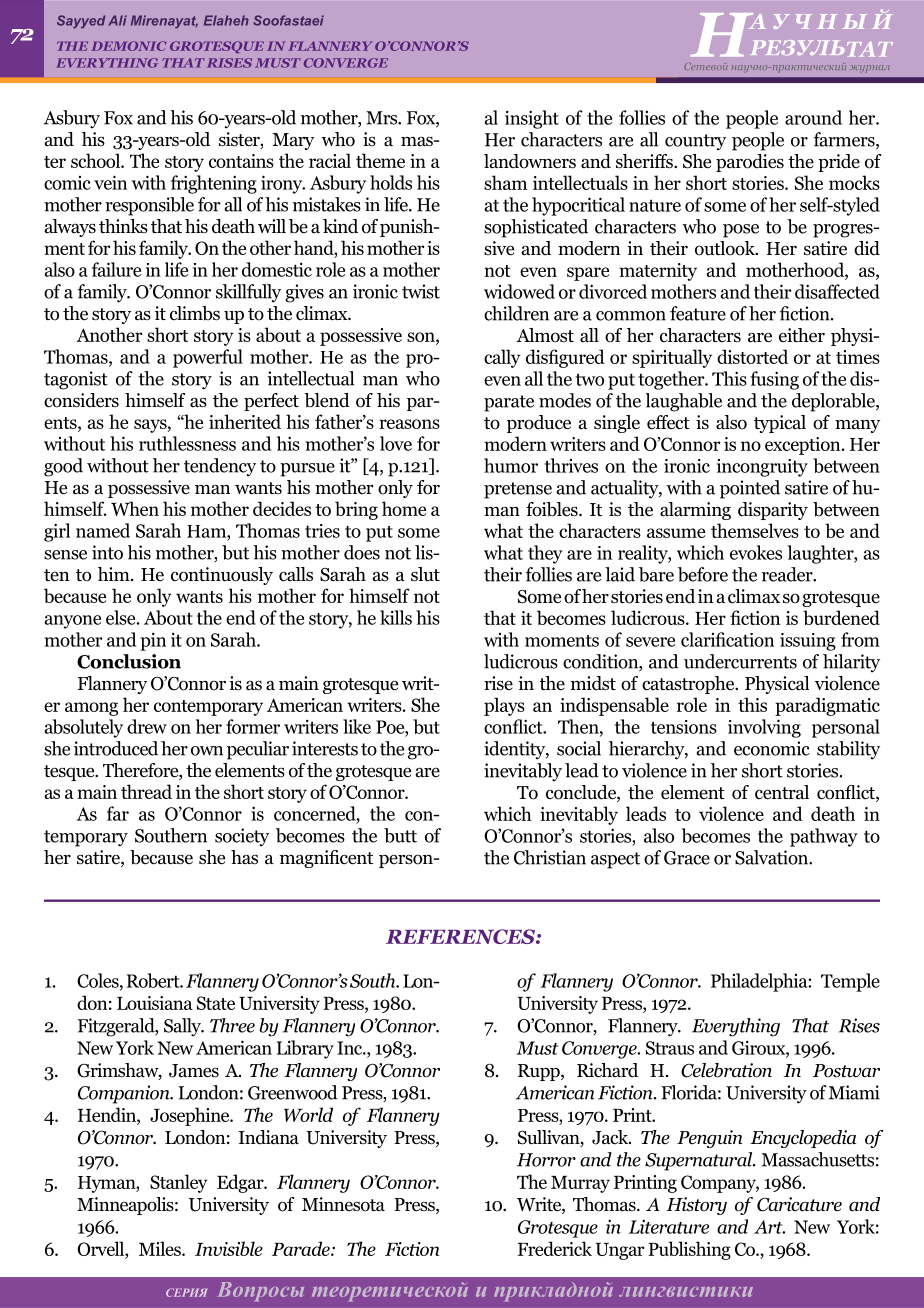 This page has width=924, height=1308. I want to click on Miles, so click(161, 1248).
